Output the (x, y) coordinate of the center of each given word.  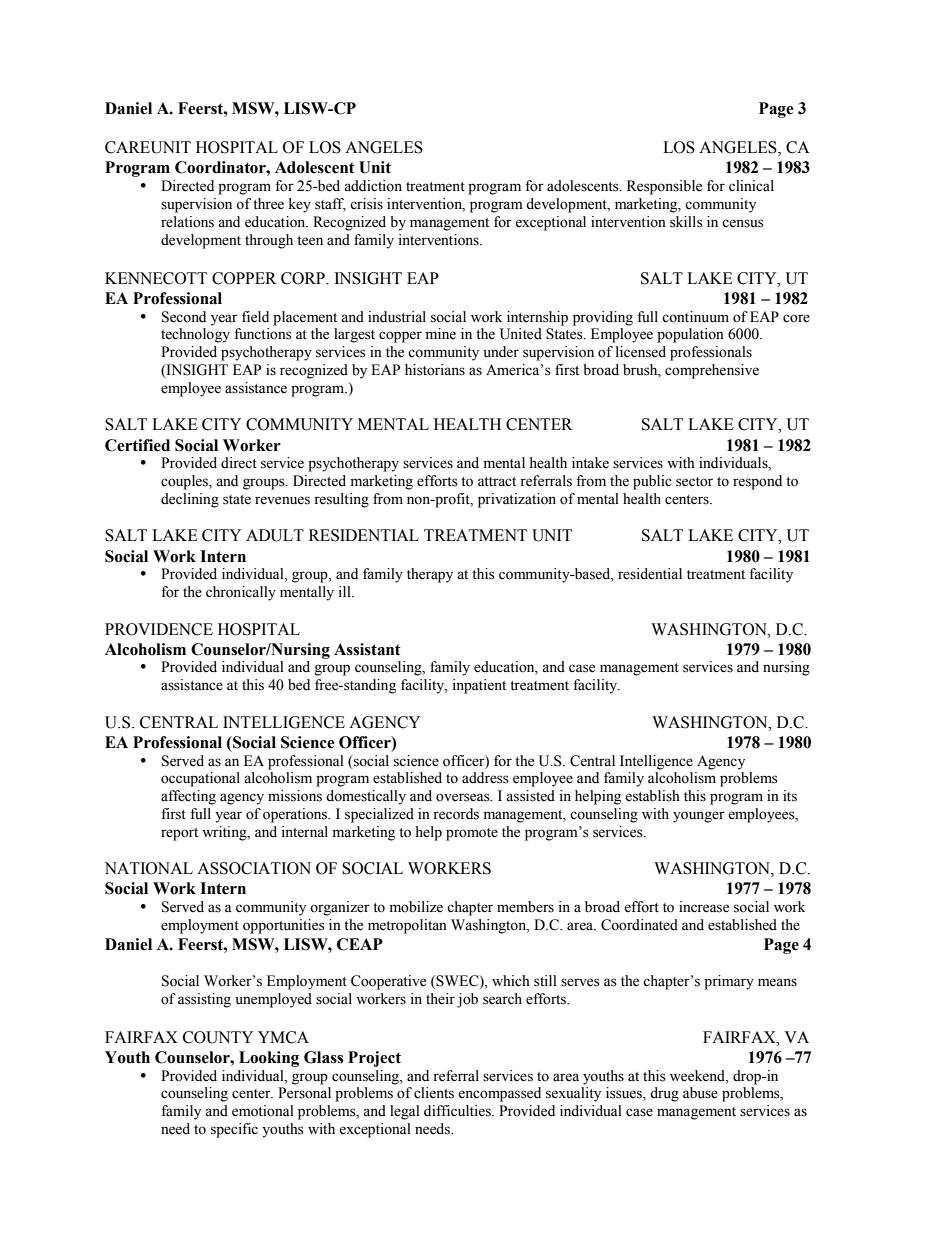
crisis (366, 204)
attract (497, 482)
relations (187, 222)
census (743, 223)
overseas (464, 797)
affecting (188, 797)
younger (699, 817)
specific (234, 1130)
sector (694, 482)
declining (190, 500)
